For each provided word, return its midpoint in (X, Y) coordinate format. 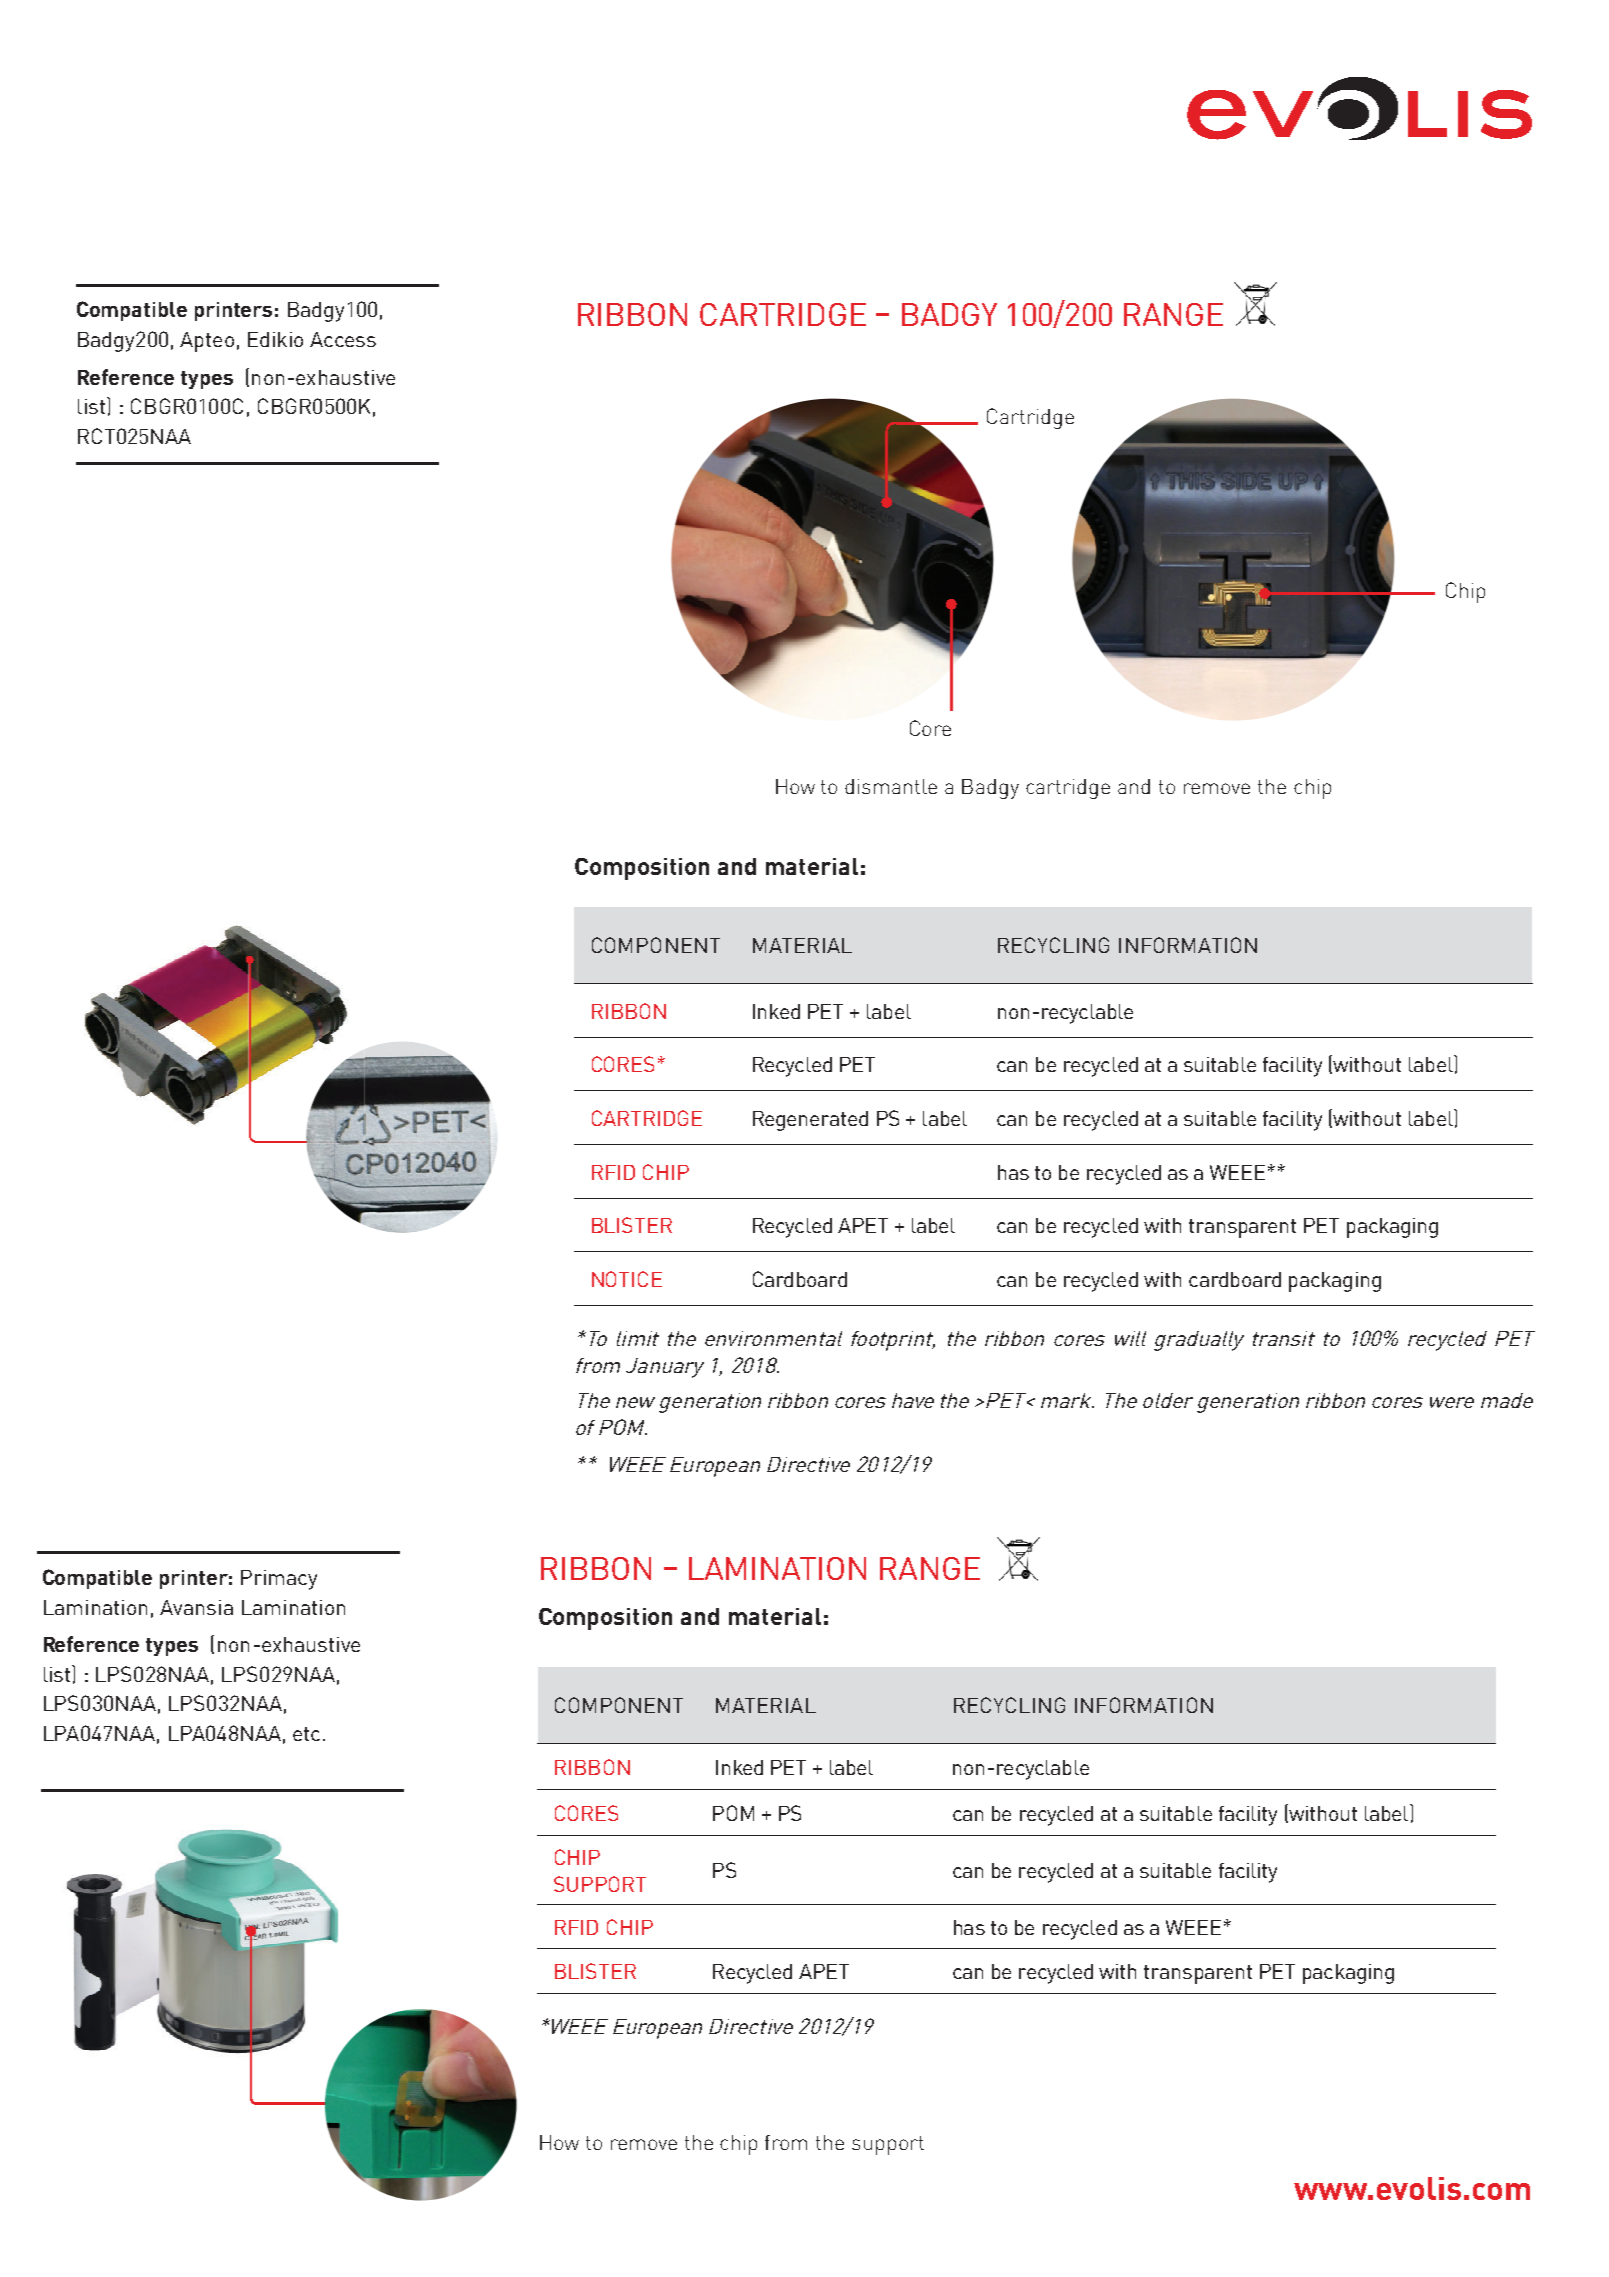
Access (343, 339)
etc (306, 1734)
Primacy (279, 1580)
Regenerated (810, 1121)
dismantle (891, 786)
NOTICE (627, 1279)
